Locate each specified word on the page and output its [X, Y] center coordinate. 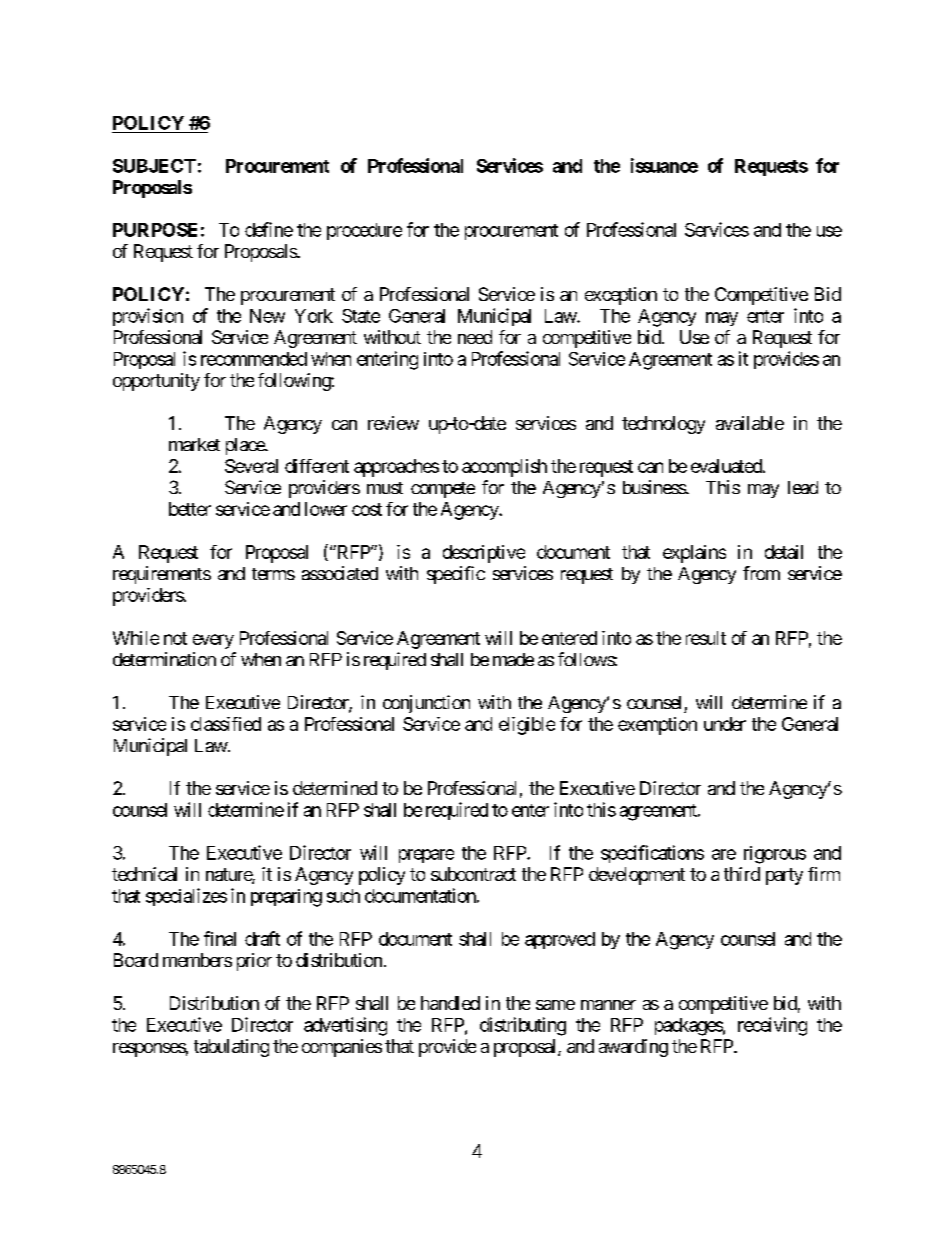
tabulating [231, 1048]
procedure [364, 231]
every [213, 641]
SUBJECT [154, 166]
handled [450, 1003]
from [761, 573]
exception [621, 296]
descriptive [484, 554]
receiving [772, 1026]
